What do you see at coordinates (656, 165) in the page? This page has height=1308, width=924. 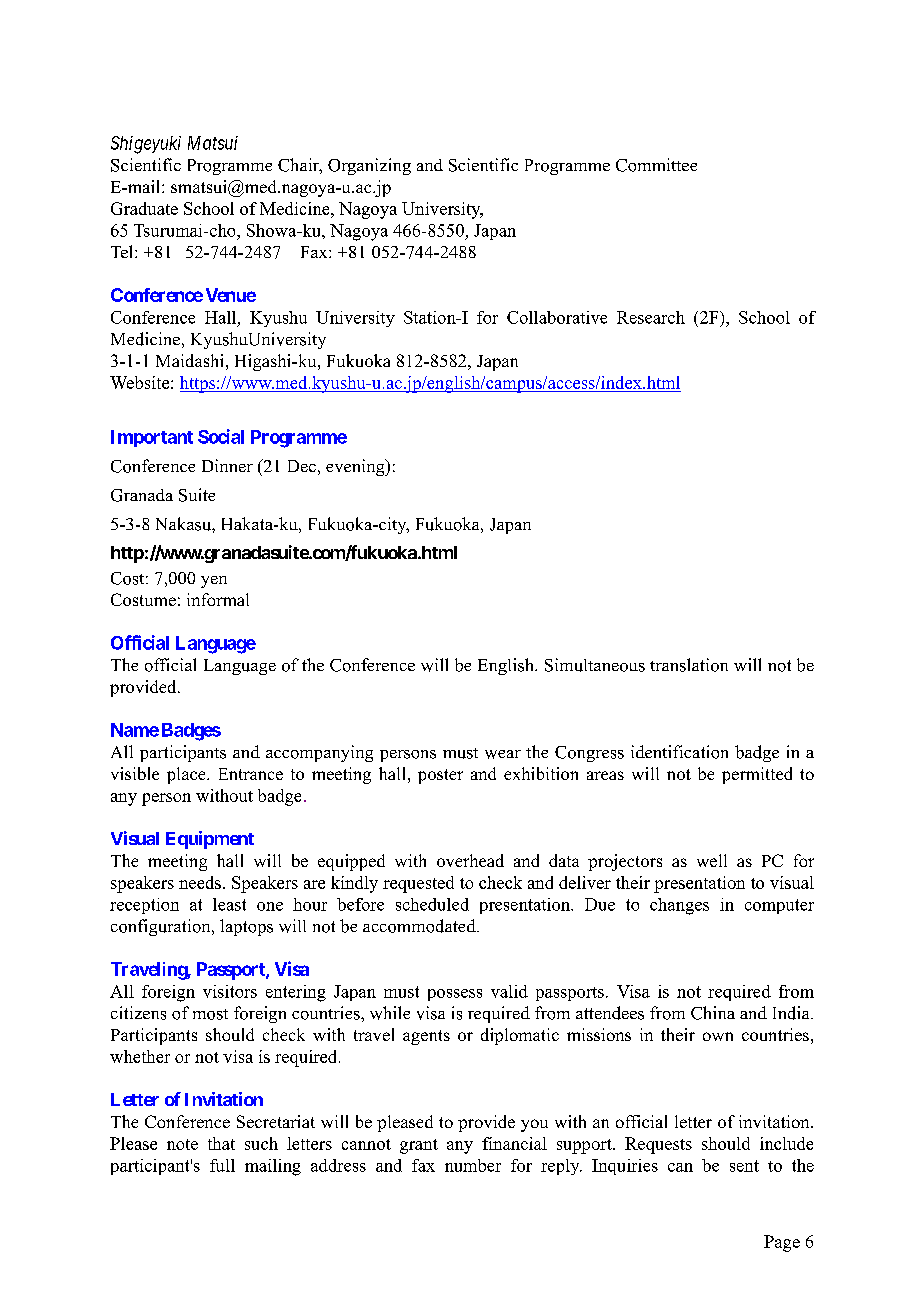 I see `Committee` at bounding box center [656, 165].
